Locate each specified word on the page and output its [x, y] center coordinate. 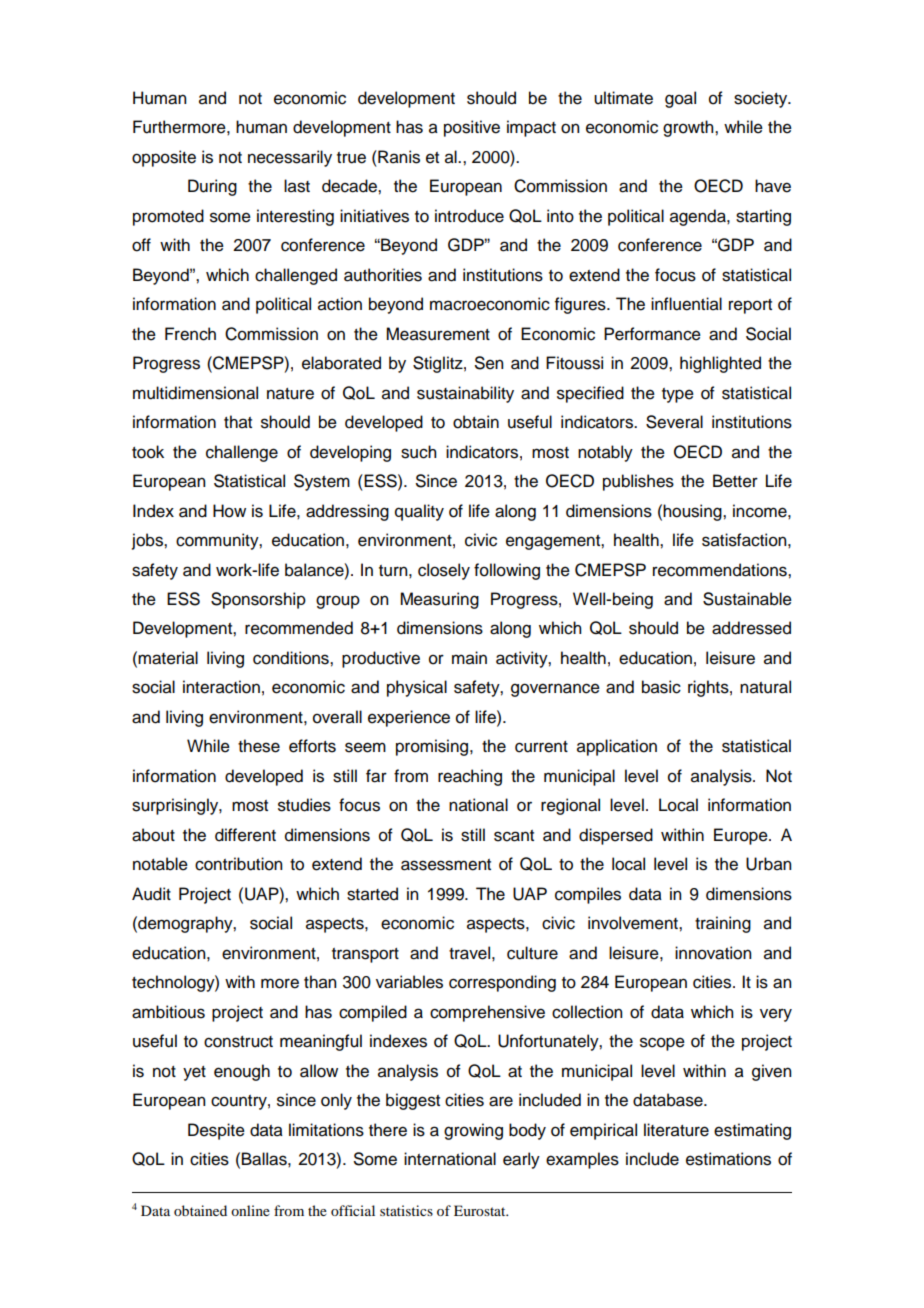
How [229, 511]
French [190, 334]
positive [472, 128]
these [259, 746]
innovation [713, 953]
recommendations [721, 570]
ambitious [168, 1012]
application [617, 747]
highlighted [720, 364]
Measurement [438, 334]
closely [444, 571]
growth [689, 128]
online [250, 1210]
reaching [470, 777]
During [212, 187]
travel [469, 953]
